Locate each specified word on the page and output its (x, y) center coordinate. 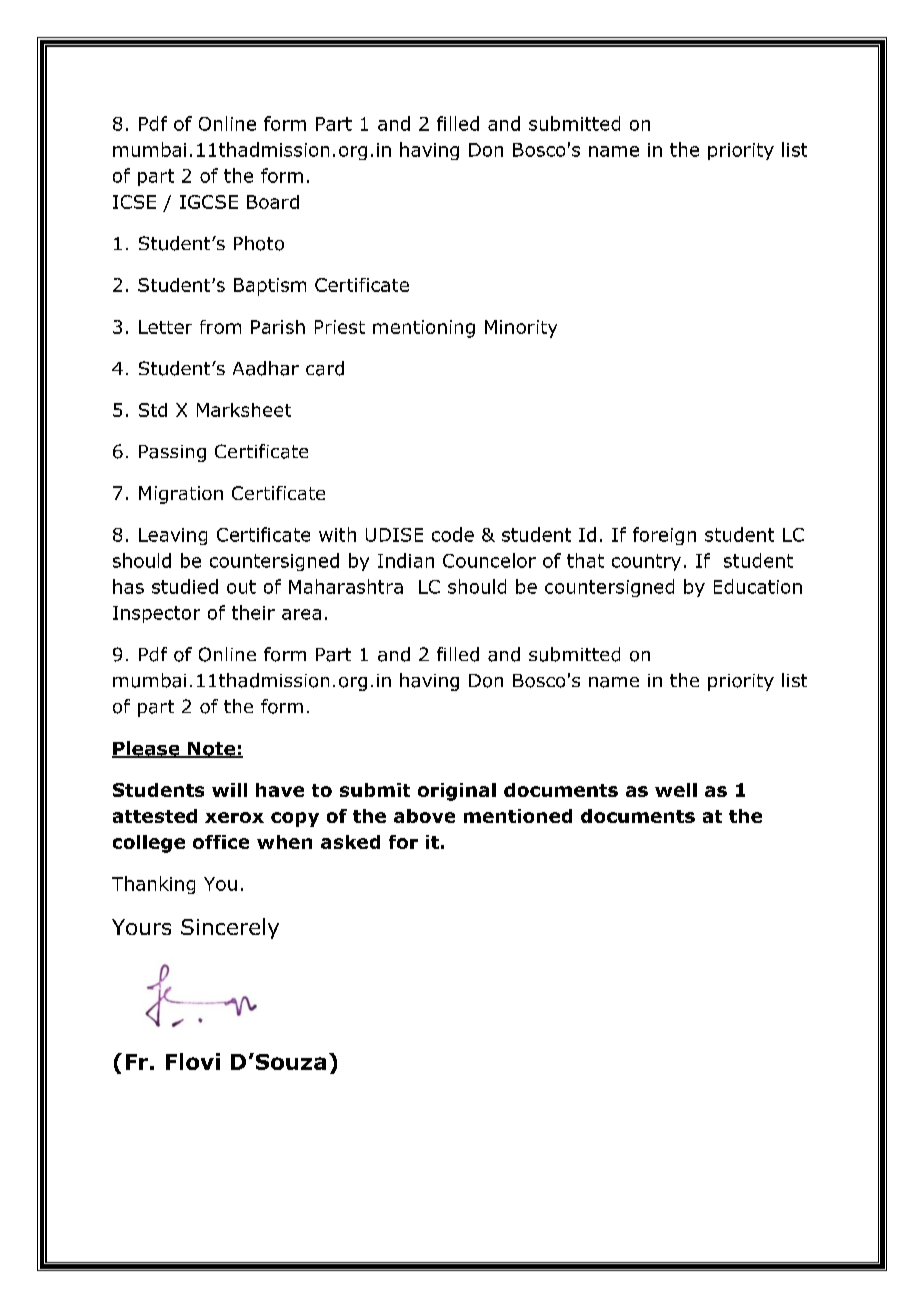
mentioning (424, 329)
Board (273, 202)
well (676, 790)
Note (212, 750)
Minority (521, 329)
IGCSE (209, 202)
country (646, 562)
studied (185, 586)
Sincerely (230, 928)
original (457, 792)
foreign (664, 536)
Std (153, 410)
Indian (406, 560)
